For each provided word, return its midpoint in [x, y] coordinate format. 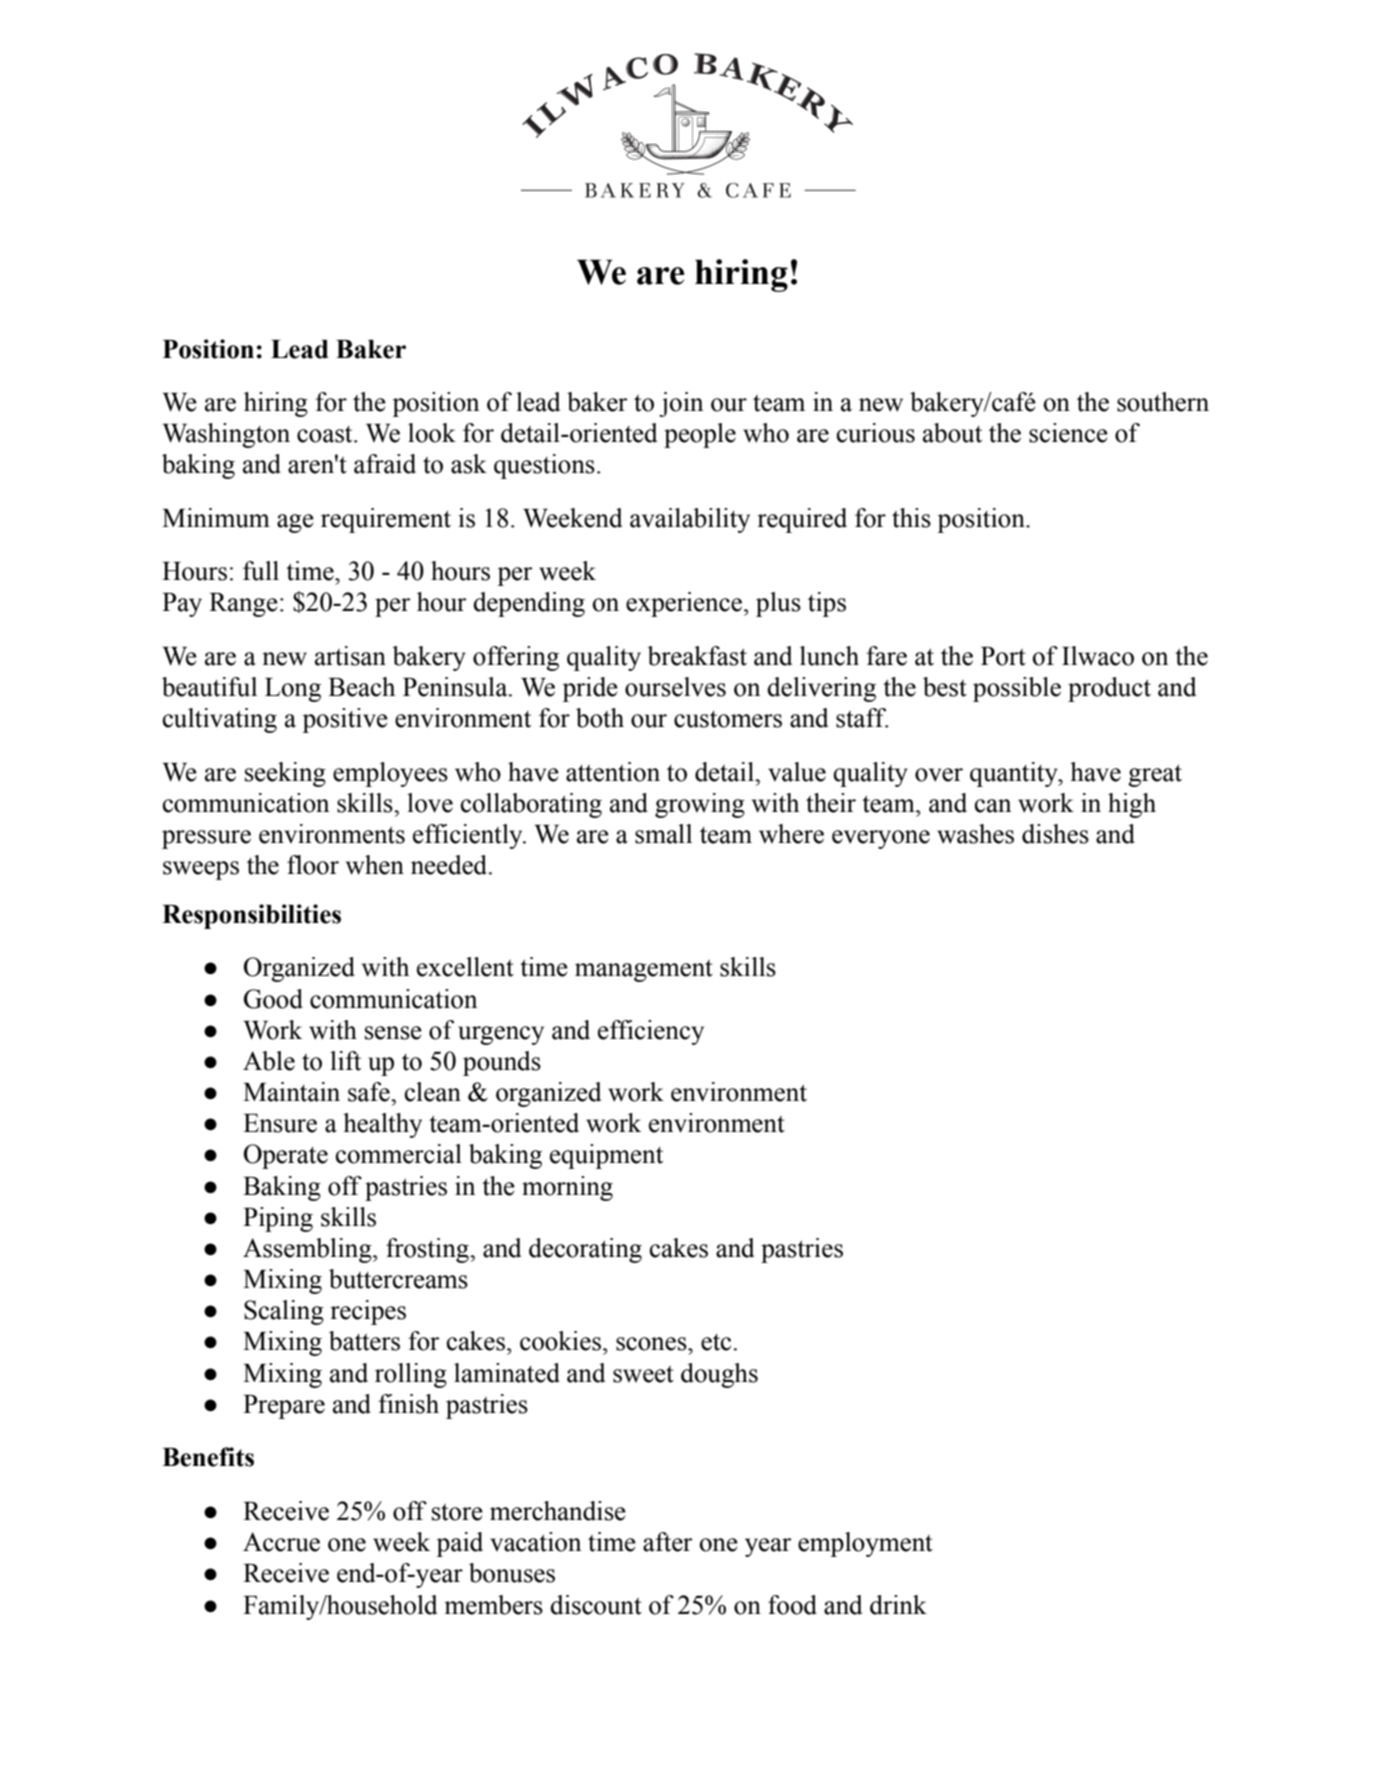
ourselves [675, 687]
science [1068, 433]
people [700, 435]
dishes [1055, 834]
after [668, 1542]
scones [652, 1344]
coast [326, 434]
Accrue [281, 1542]
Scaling [284, 1312]
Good [273, 999]
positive [345, 720]
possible [1017, 689]
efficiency [651, 1032]
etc [716, 1342]
